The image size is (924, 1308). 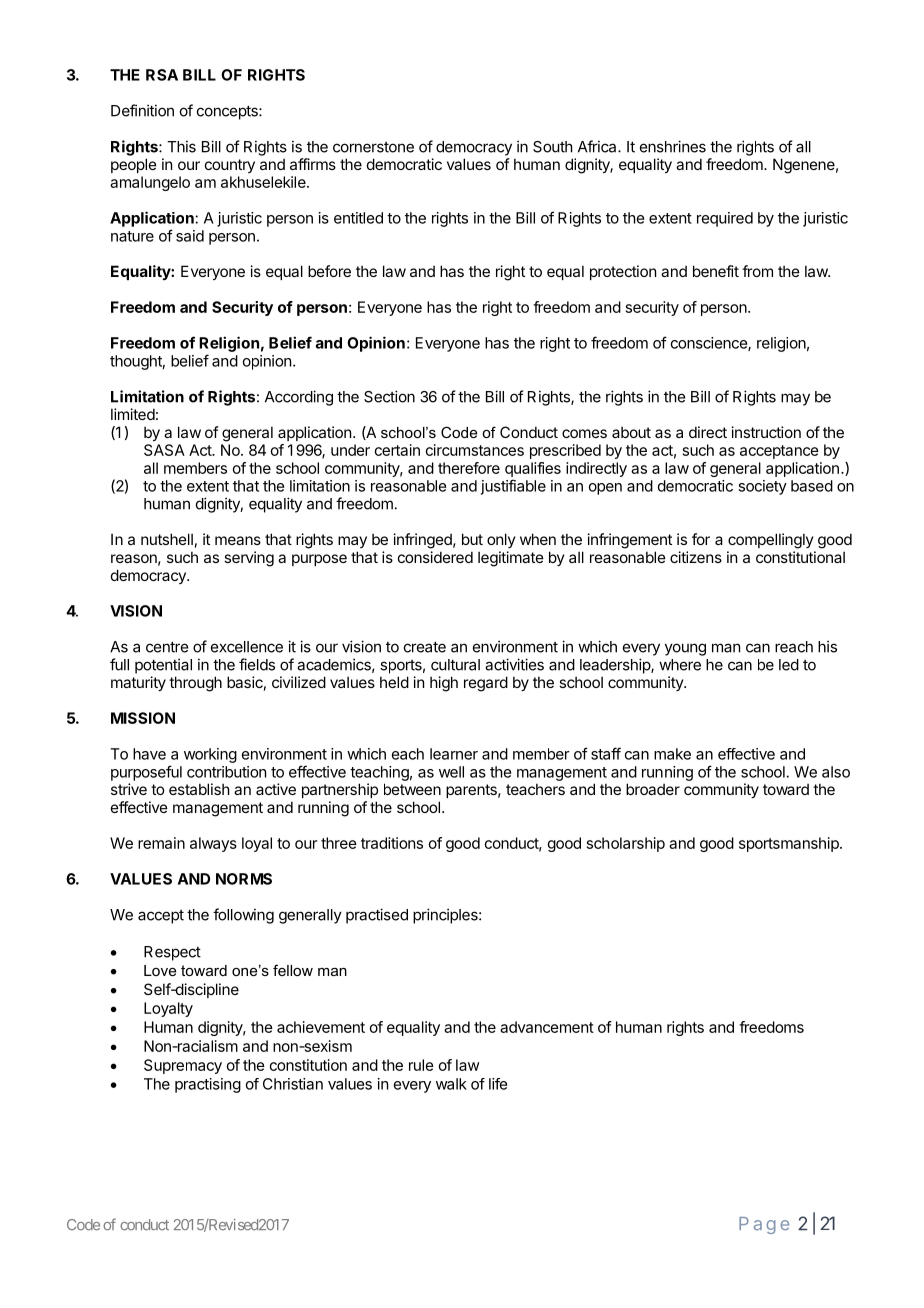 What do you see at coordinates (454, 754) in the page?
I see `learner` at bounding box center [454, 754].
